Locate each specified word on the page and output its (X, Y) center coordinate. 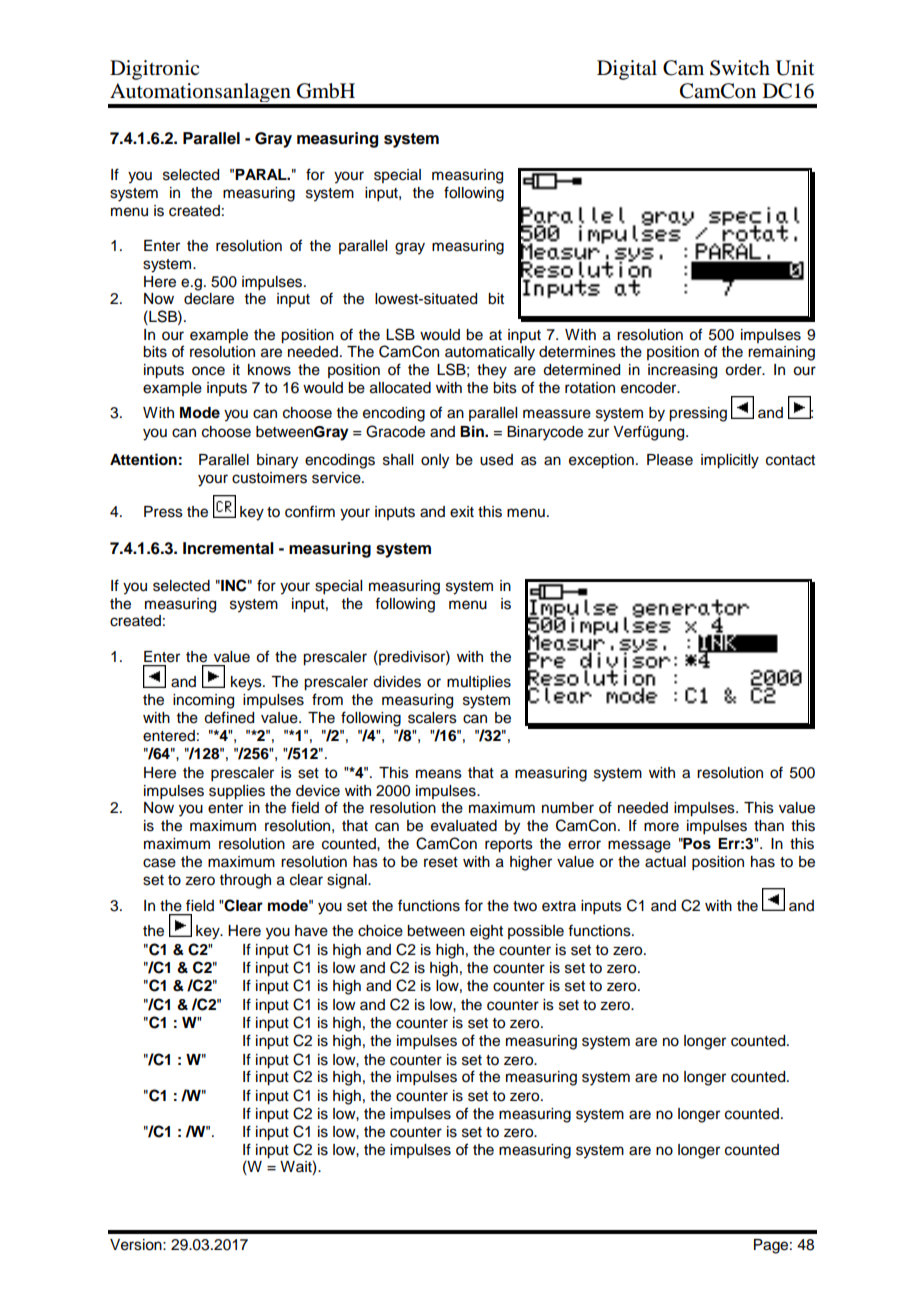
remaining (781, 353)
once (208, 371)
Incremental (228, 548)
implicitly (730, 461)
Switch (740, 68)
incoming (203, 701)
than (769, 826)
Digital (627, 70)
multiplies (479, 683)
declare (209, 299)
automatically (490, 353)
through (245, 881)
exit (462, 512)
